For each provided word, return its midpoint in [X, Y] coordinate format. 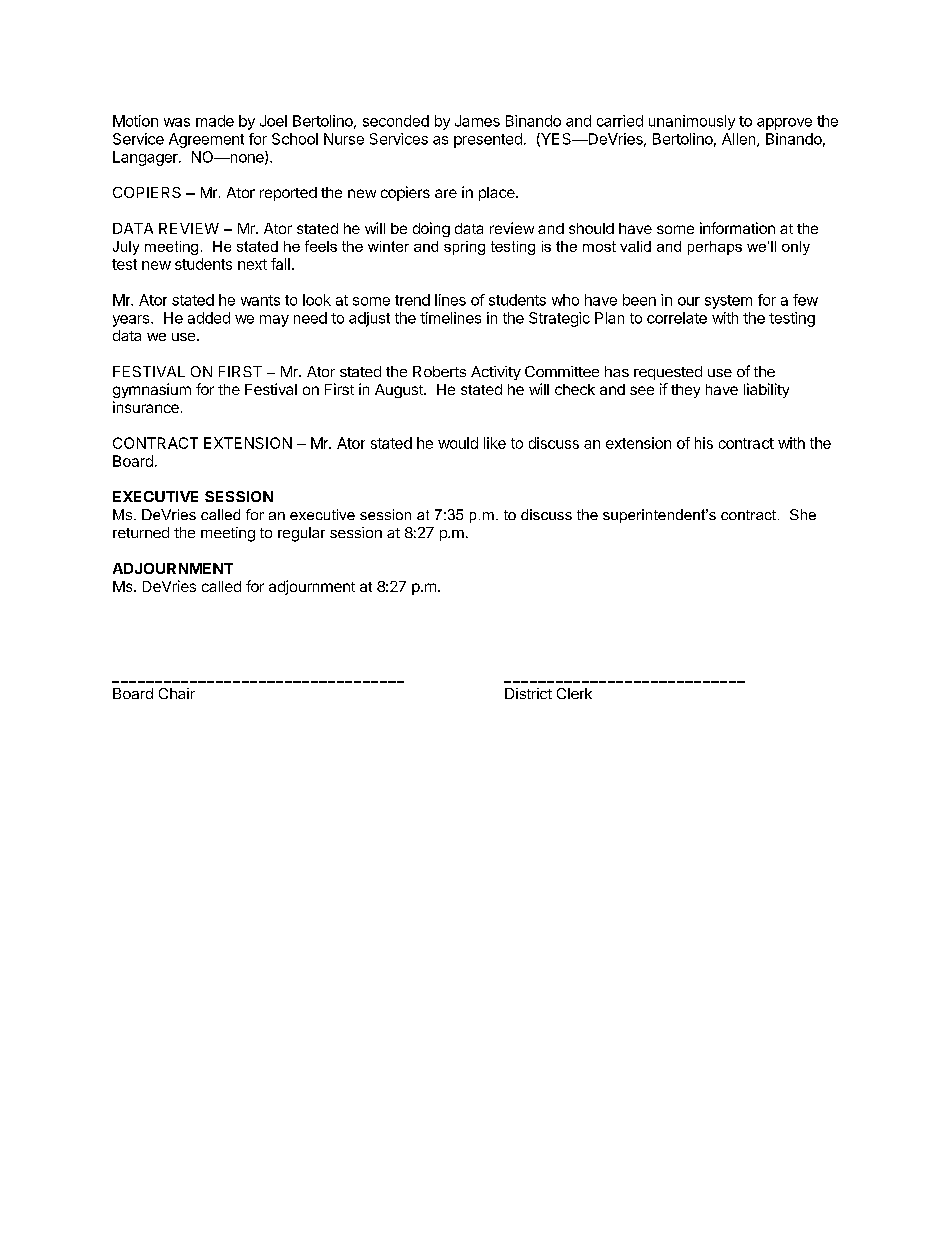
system [728, 302]
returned [141, 532]
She [803, 514]
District [528, 693]
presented [488, 140]
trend [412, 300]
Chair [177, 693]
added [209, 318]
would [458, 443]
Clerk [574, 693]
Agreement [206, 140]
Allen [740, 140]
